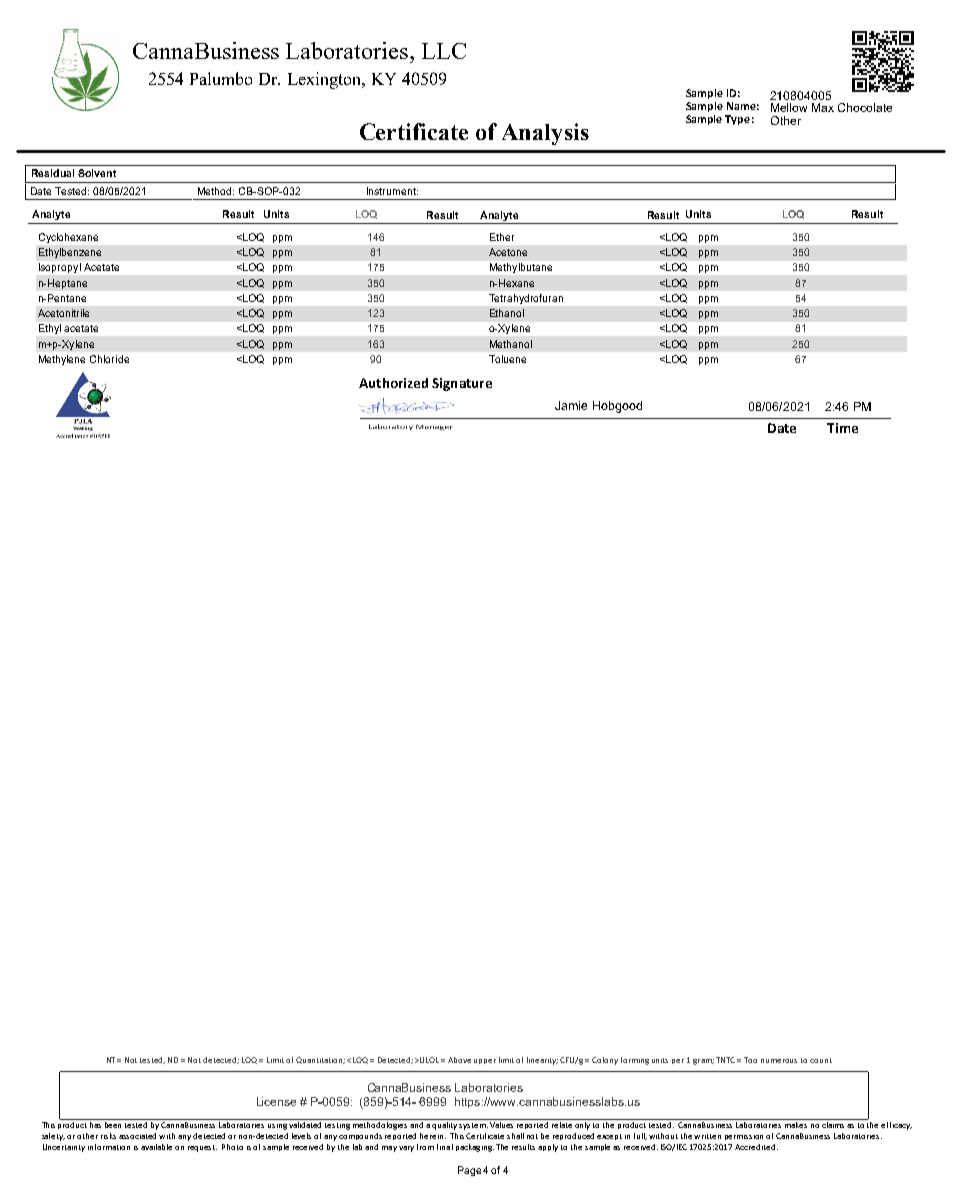  What do you see at coordinates (796, 1123) in the screenshot?
I see `makes` at bounding box center [796, 1123].
